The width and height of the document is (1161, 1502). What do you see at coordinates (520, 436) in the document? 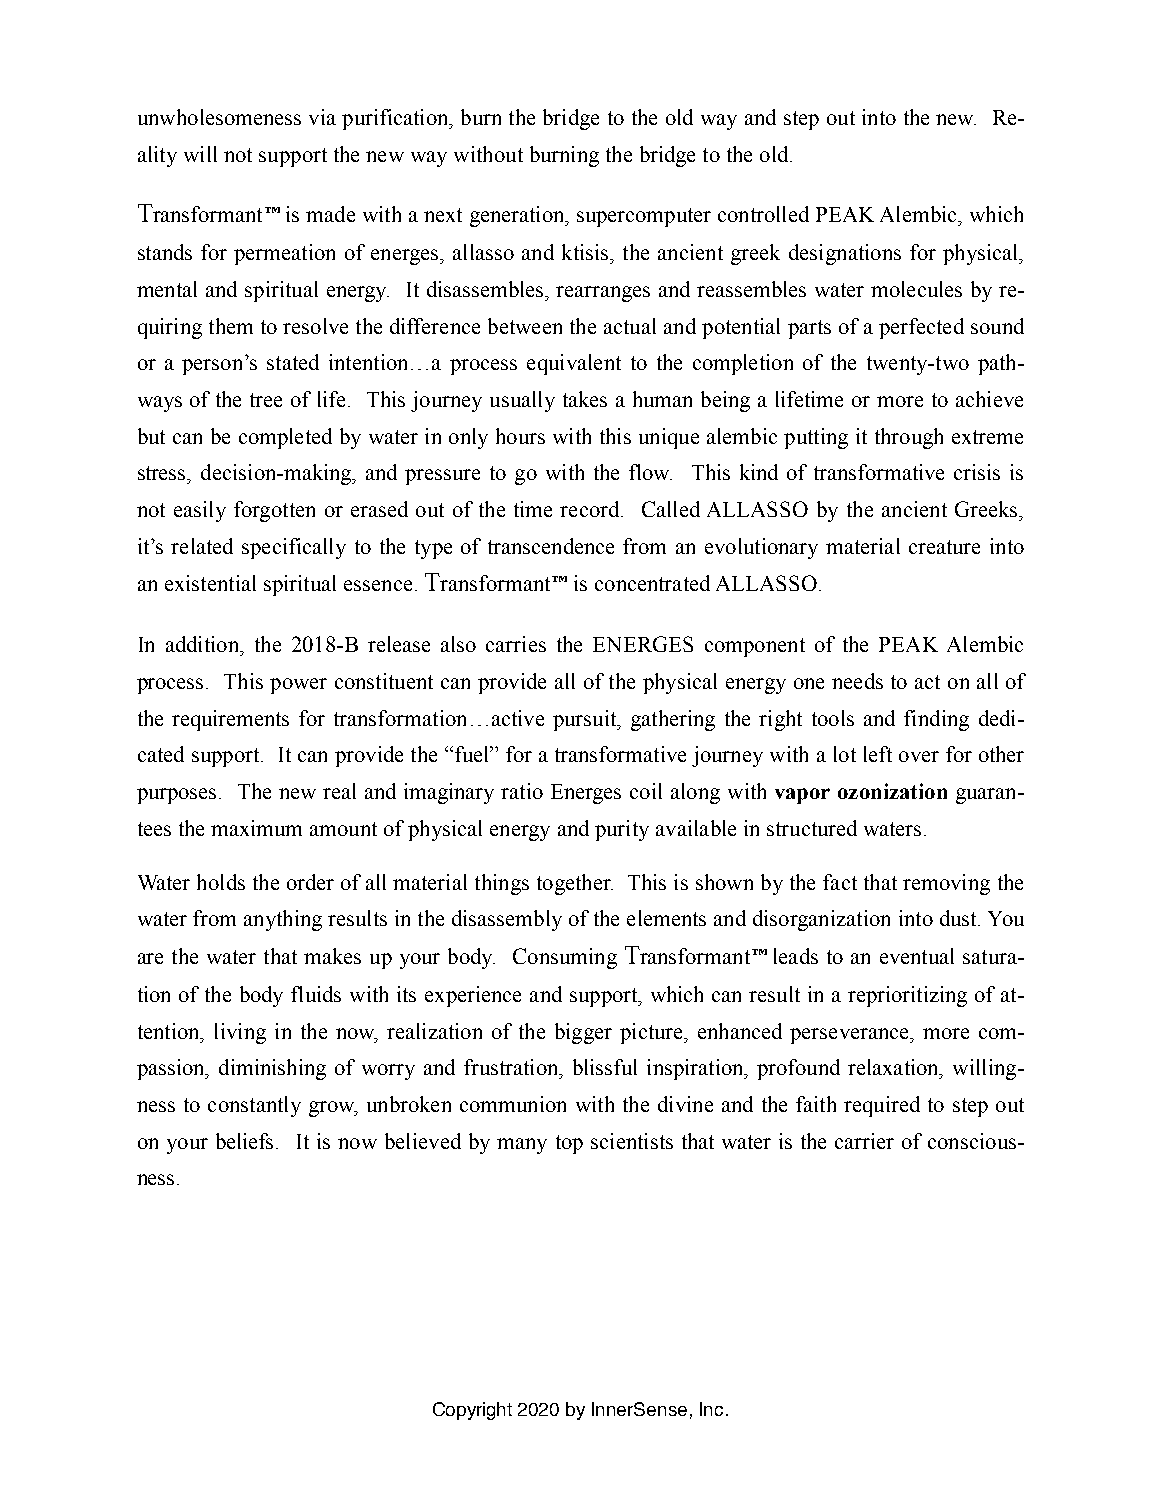
I see `hours` at bounding box center [520, 436].
